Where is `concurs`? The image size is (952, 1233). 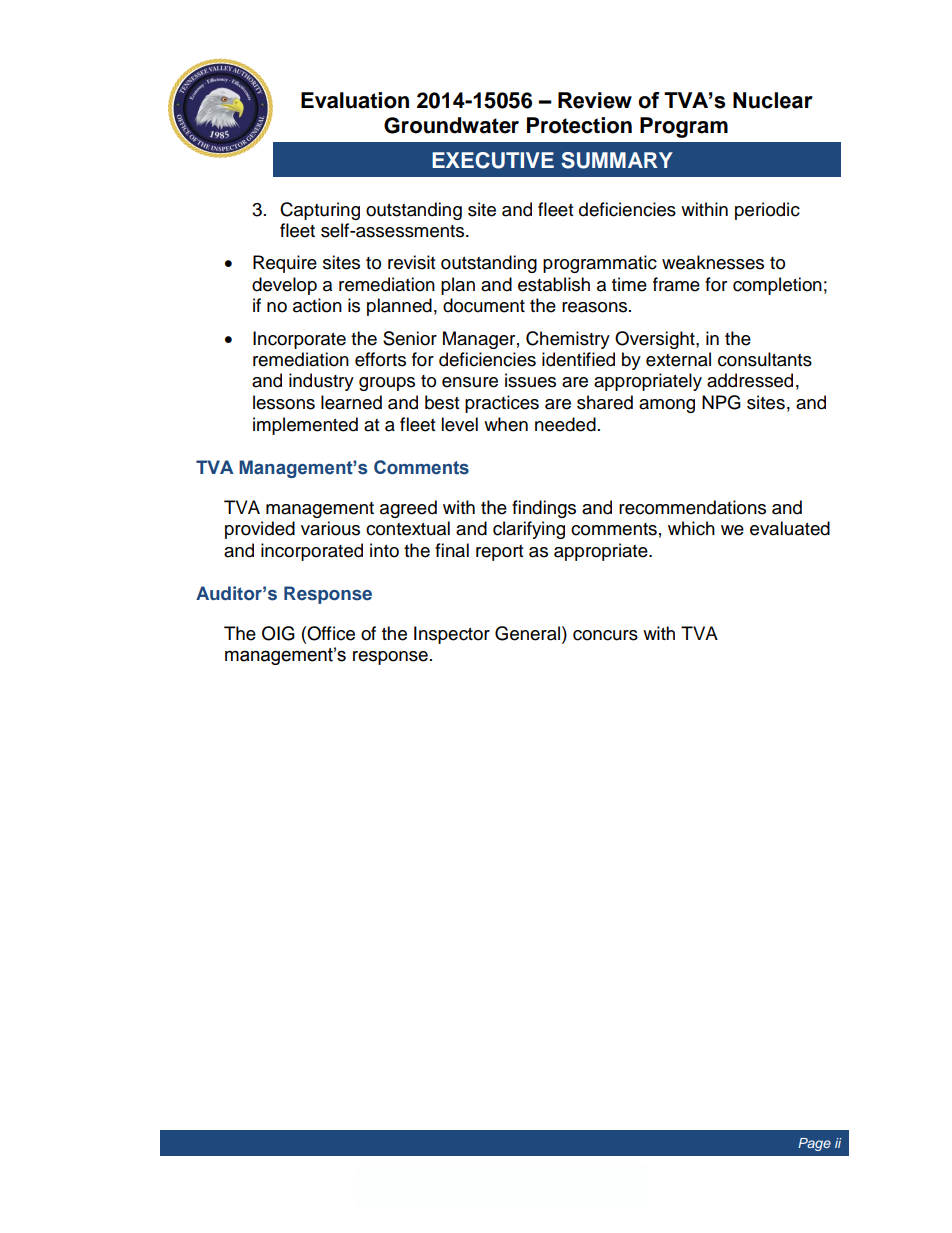 concurs is located at coordinates (605, 635).
